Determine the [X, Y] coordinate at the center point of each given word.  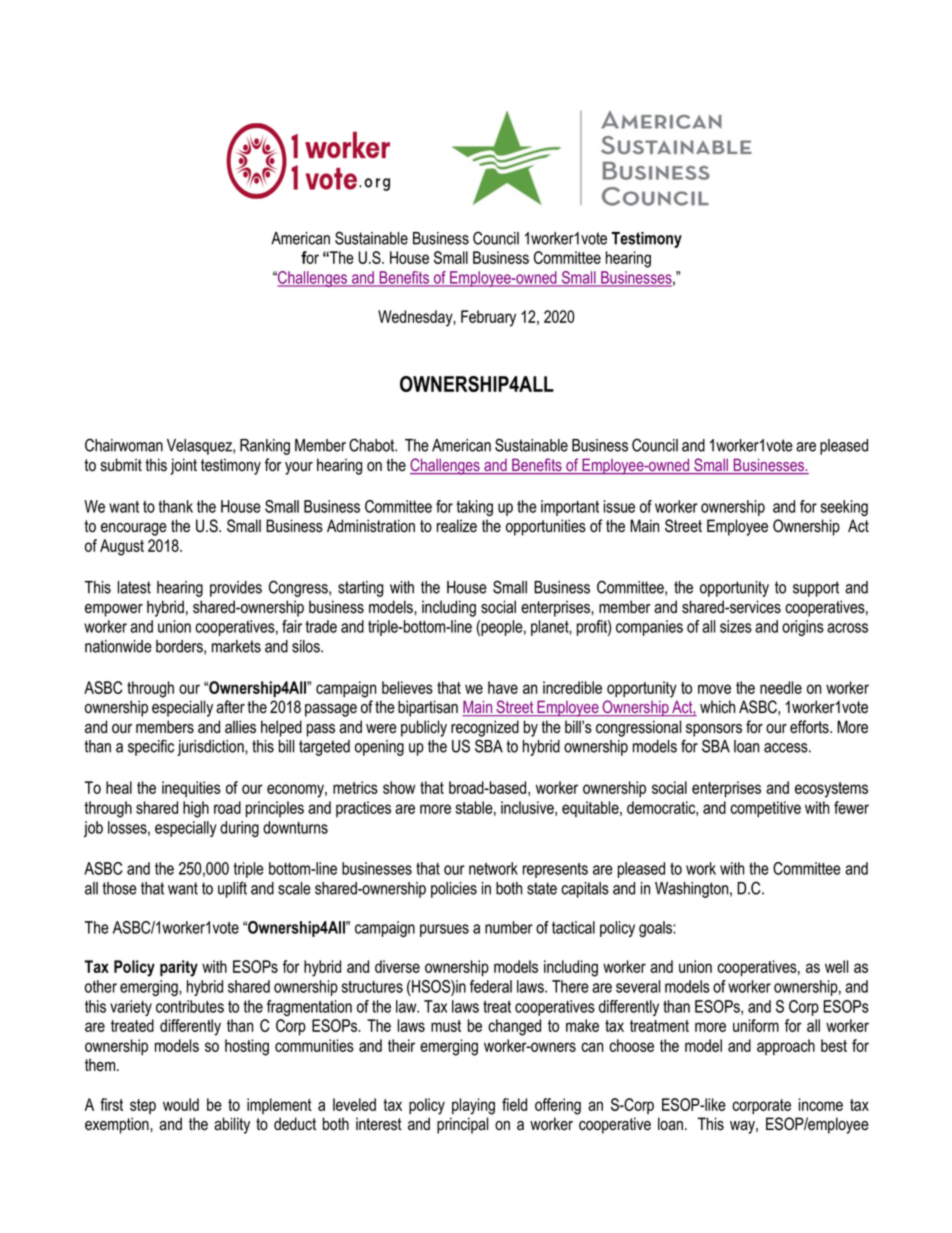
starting [360, 589]
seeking [844, 508]
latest [134, 587]
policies [454, 890]
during [239, 829]
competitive [765, 809]
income [821, 1104]
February [488, 318]
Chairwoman [124, 445]
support [816, 589]
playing [473, 1106]
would [181, 1104]
